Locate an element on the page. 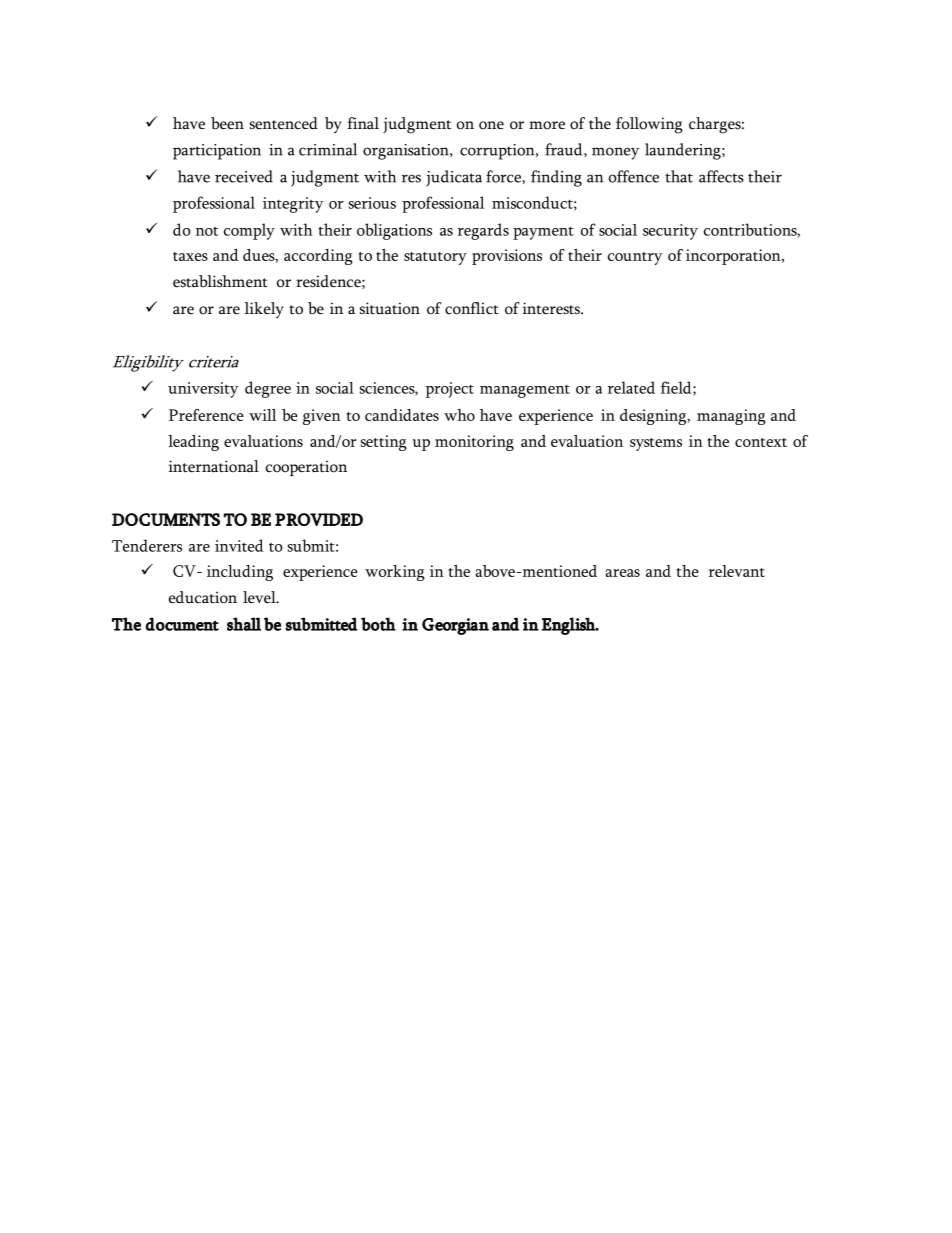 Image resolution: width=952 pixels, height=1233 pixels. level is located at coordinates (260, 597).
